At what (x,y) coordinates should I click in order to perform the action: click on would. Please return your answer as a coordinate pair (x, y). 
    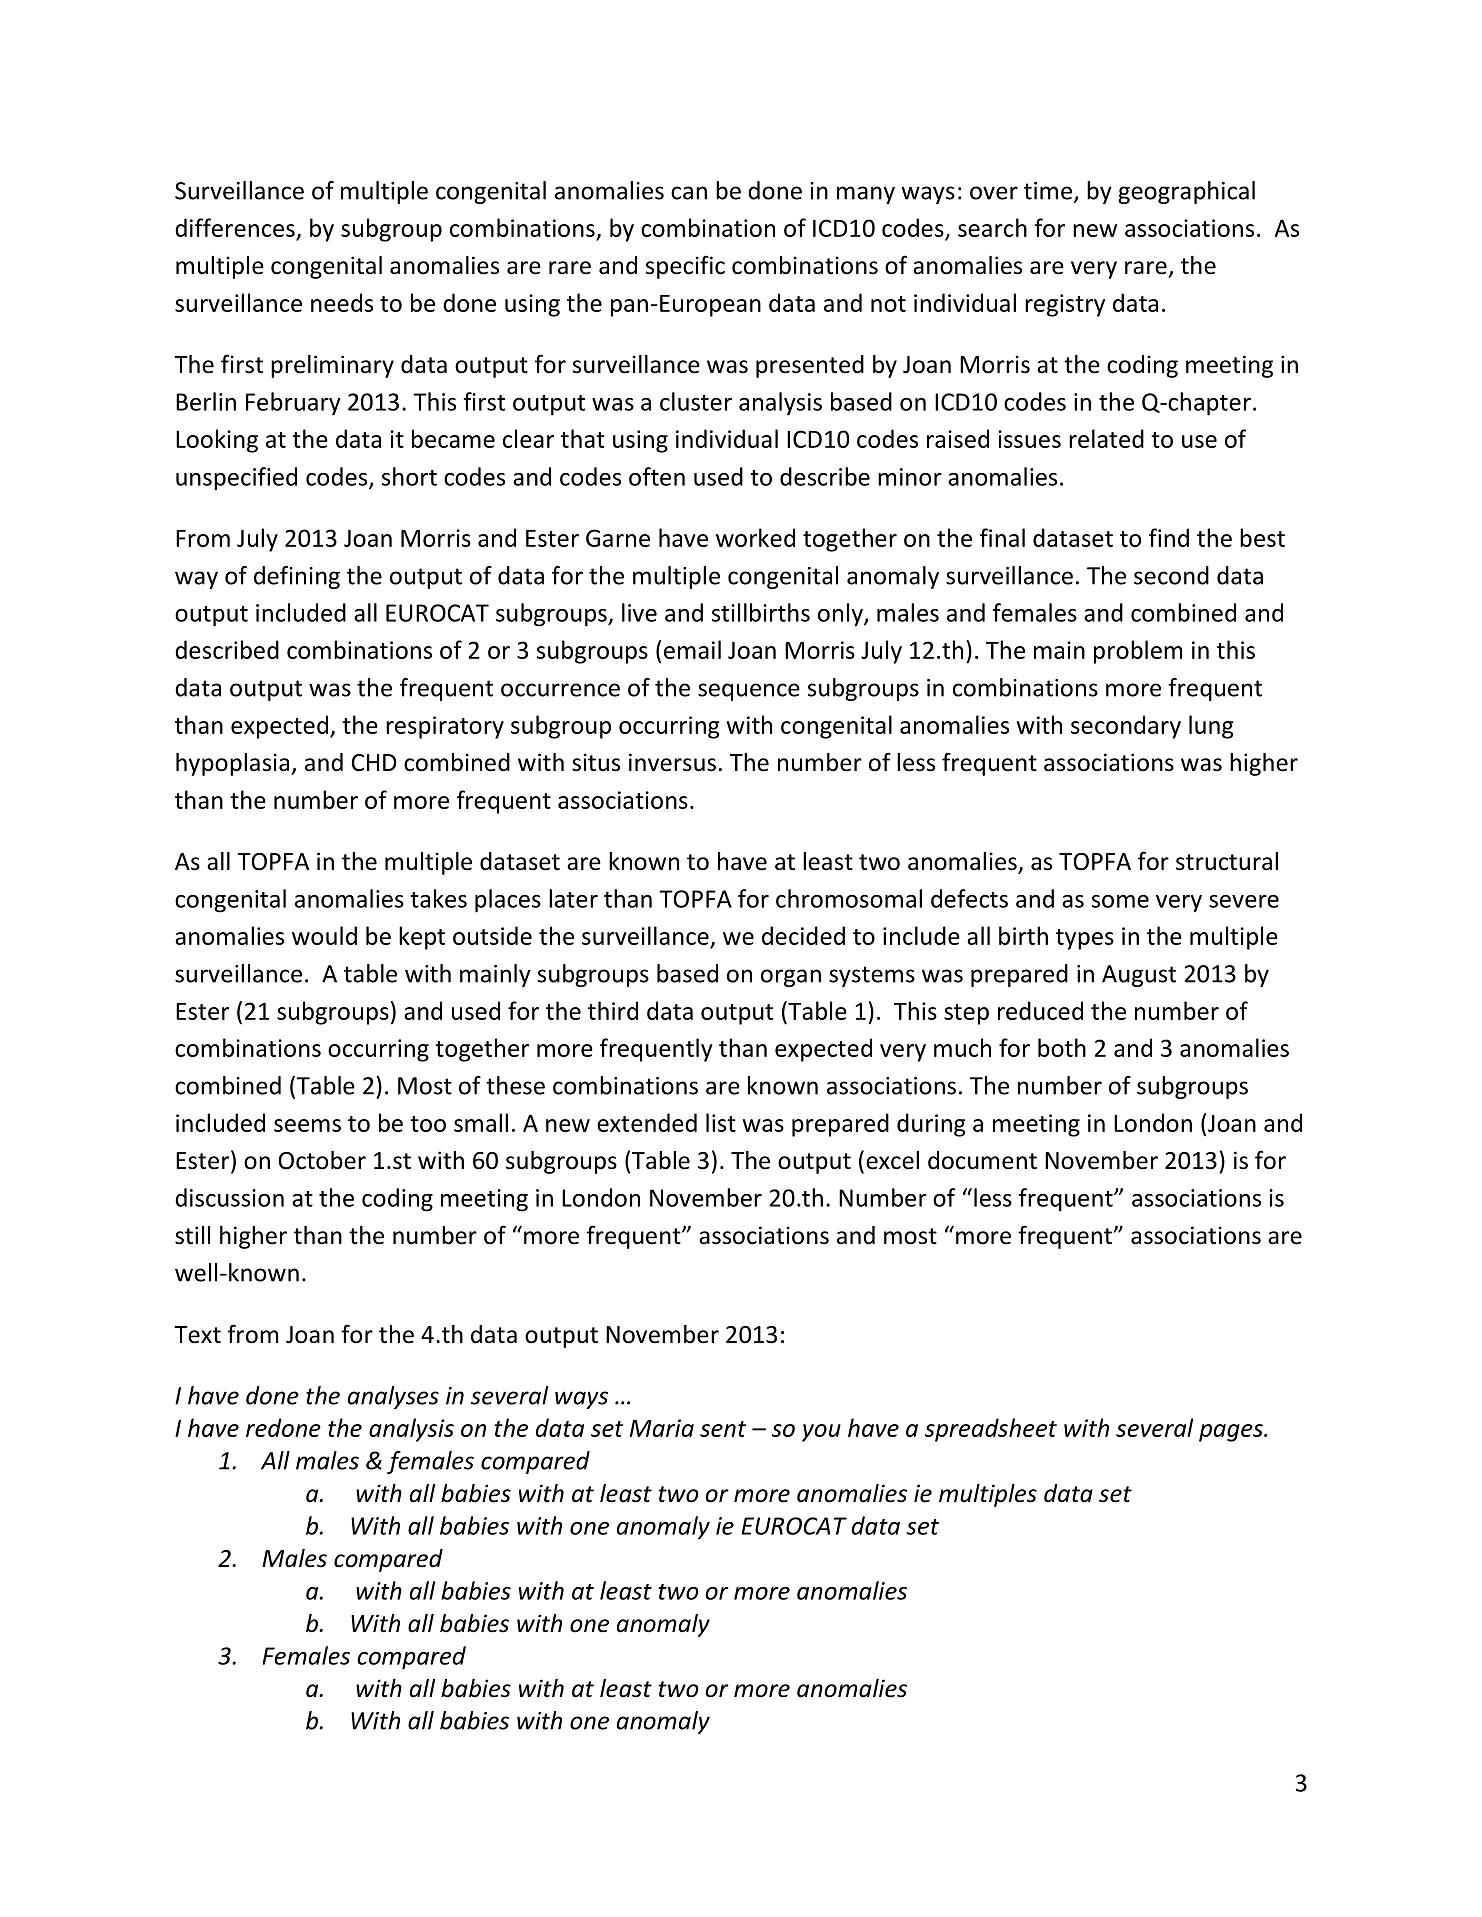
    Looking at the image, I should click on (324, 935).
